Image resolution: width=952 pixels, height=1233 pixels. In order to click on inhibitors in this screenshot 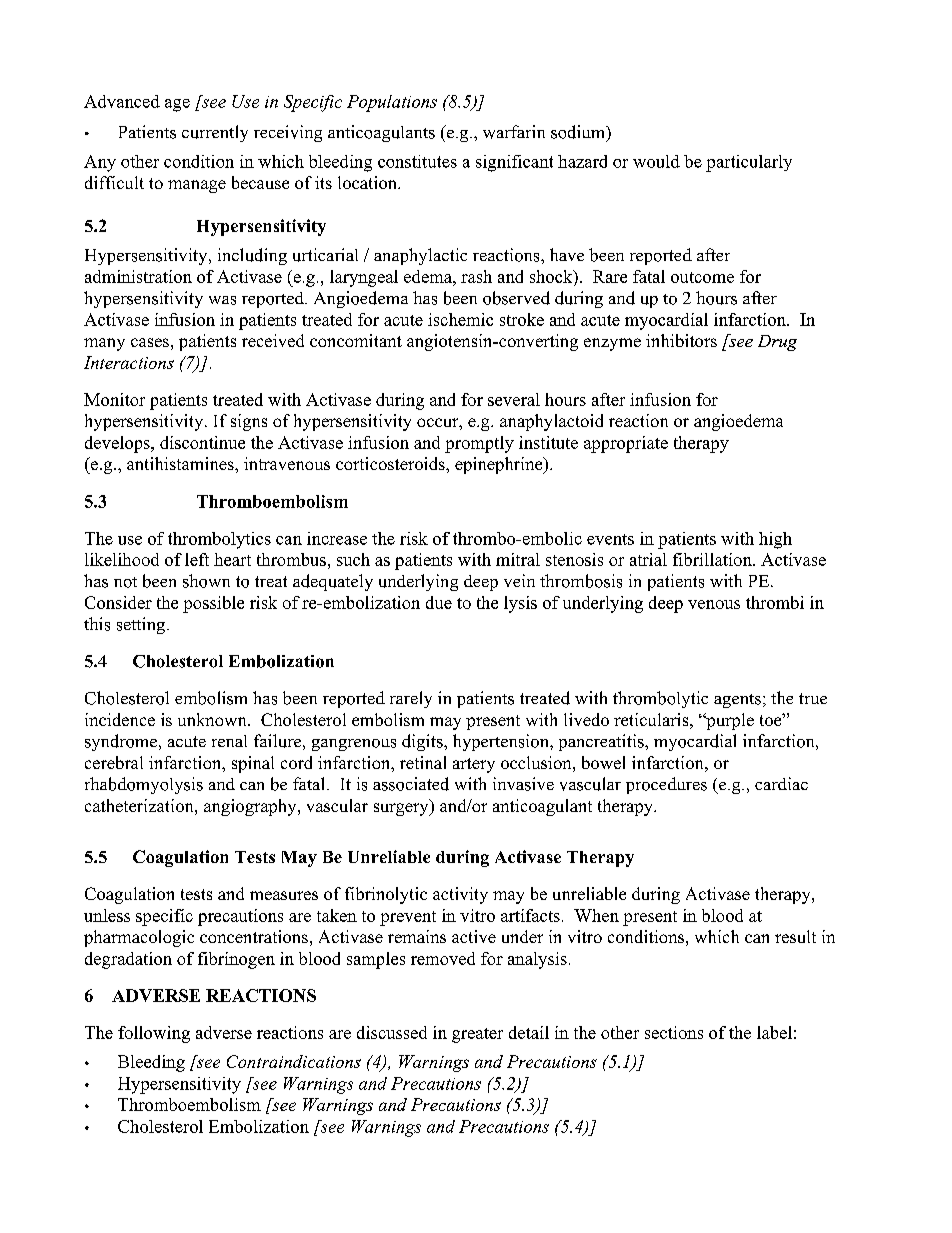, I will do `click(681, 340)`.
